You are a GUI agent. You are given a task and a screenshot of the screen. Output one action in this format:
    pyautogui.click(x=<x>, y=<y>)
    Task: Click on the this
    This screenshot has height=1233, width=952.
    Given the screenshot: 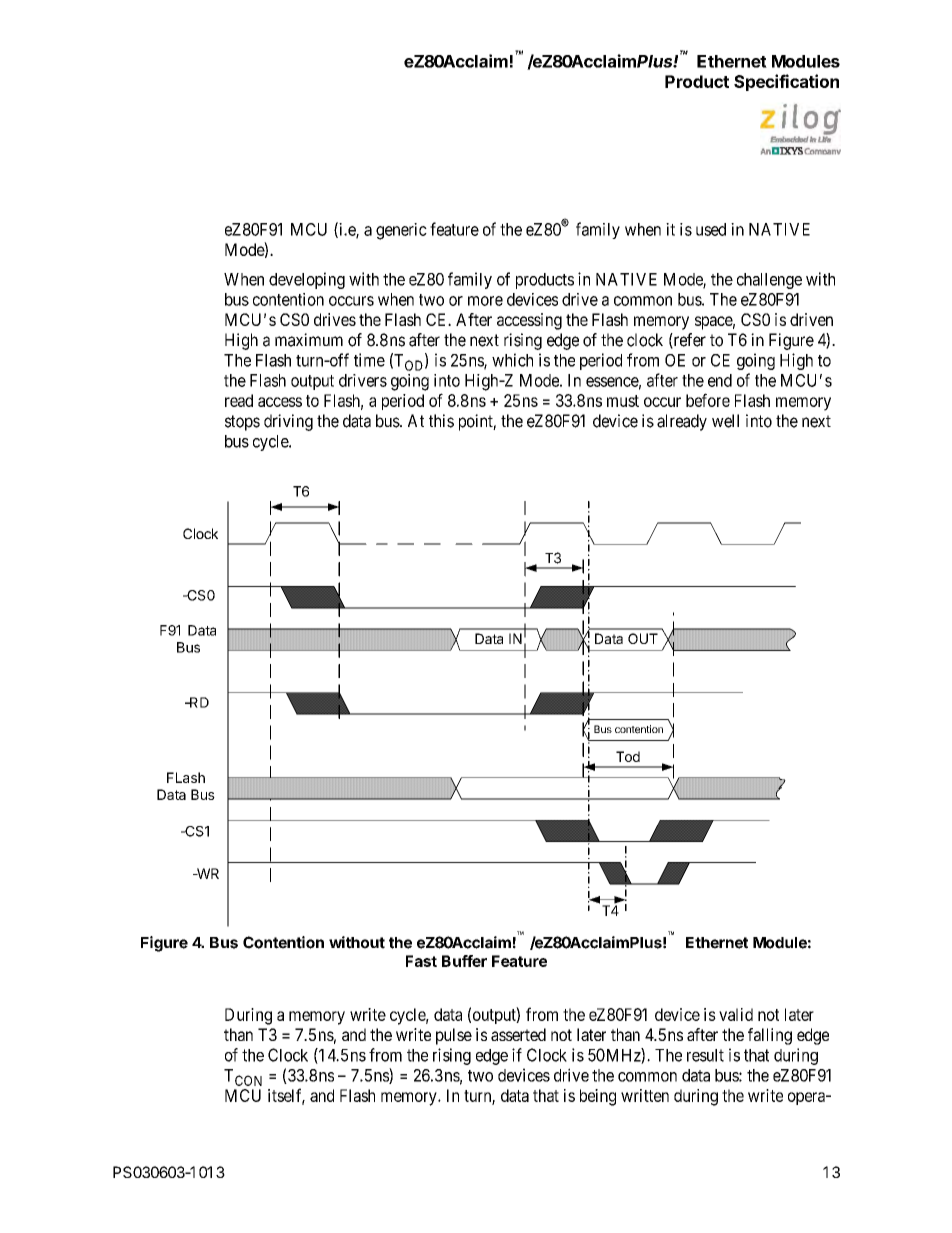 What is the action you would take?
    pyautogui.click(x=441, y=421)
